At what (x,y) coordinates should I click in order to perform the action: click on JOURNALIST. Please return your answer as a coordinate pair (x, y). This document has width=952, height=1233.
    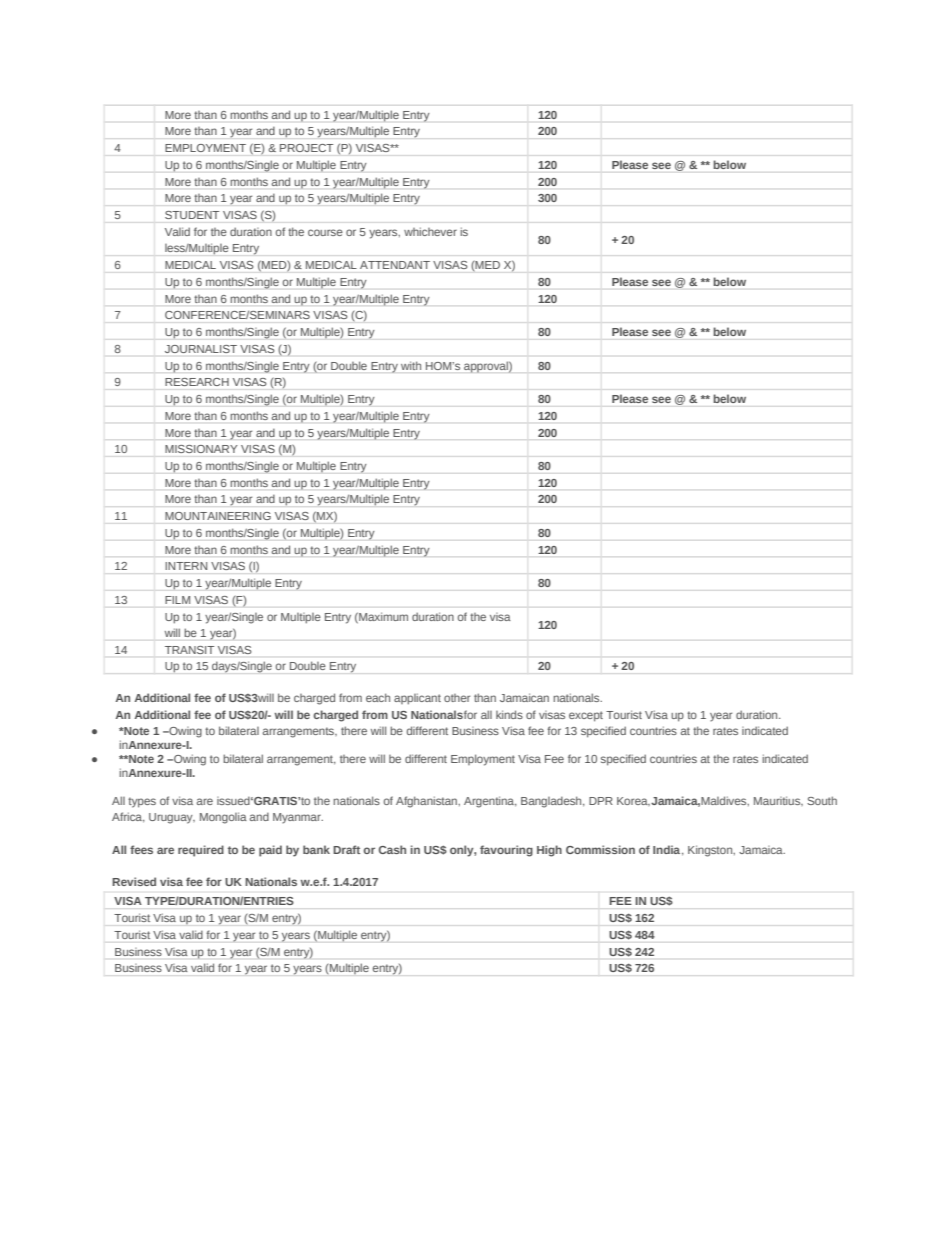
    Looking at the image, I should click on (201, 349).
